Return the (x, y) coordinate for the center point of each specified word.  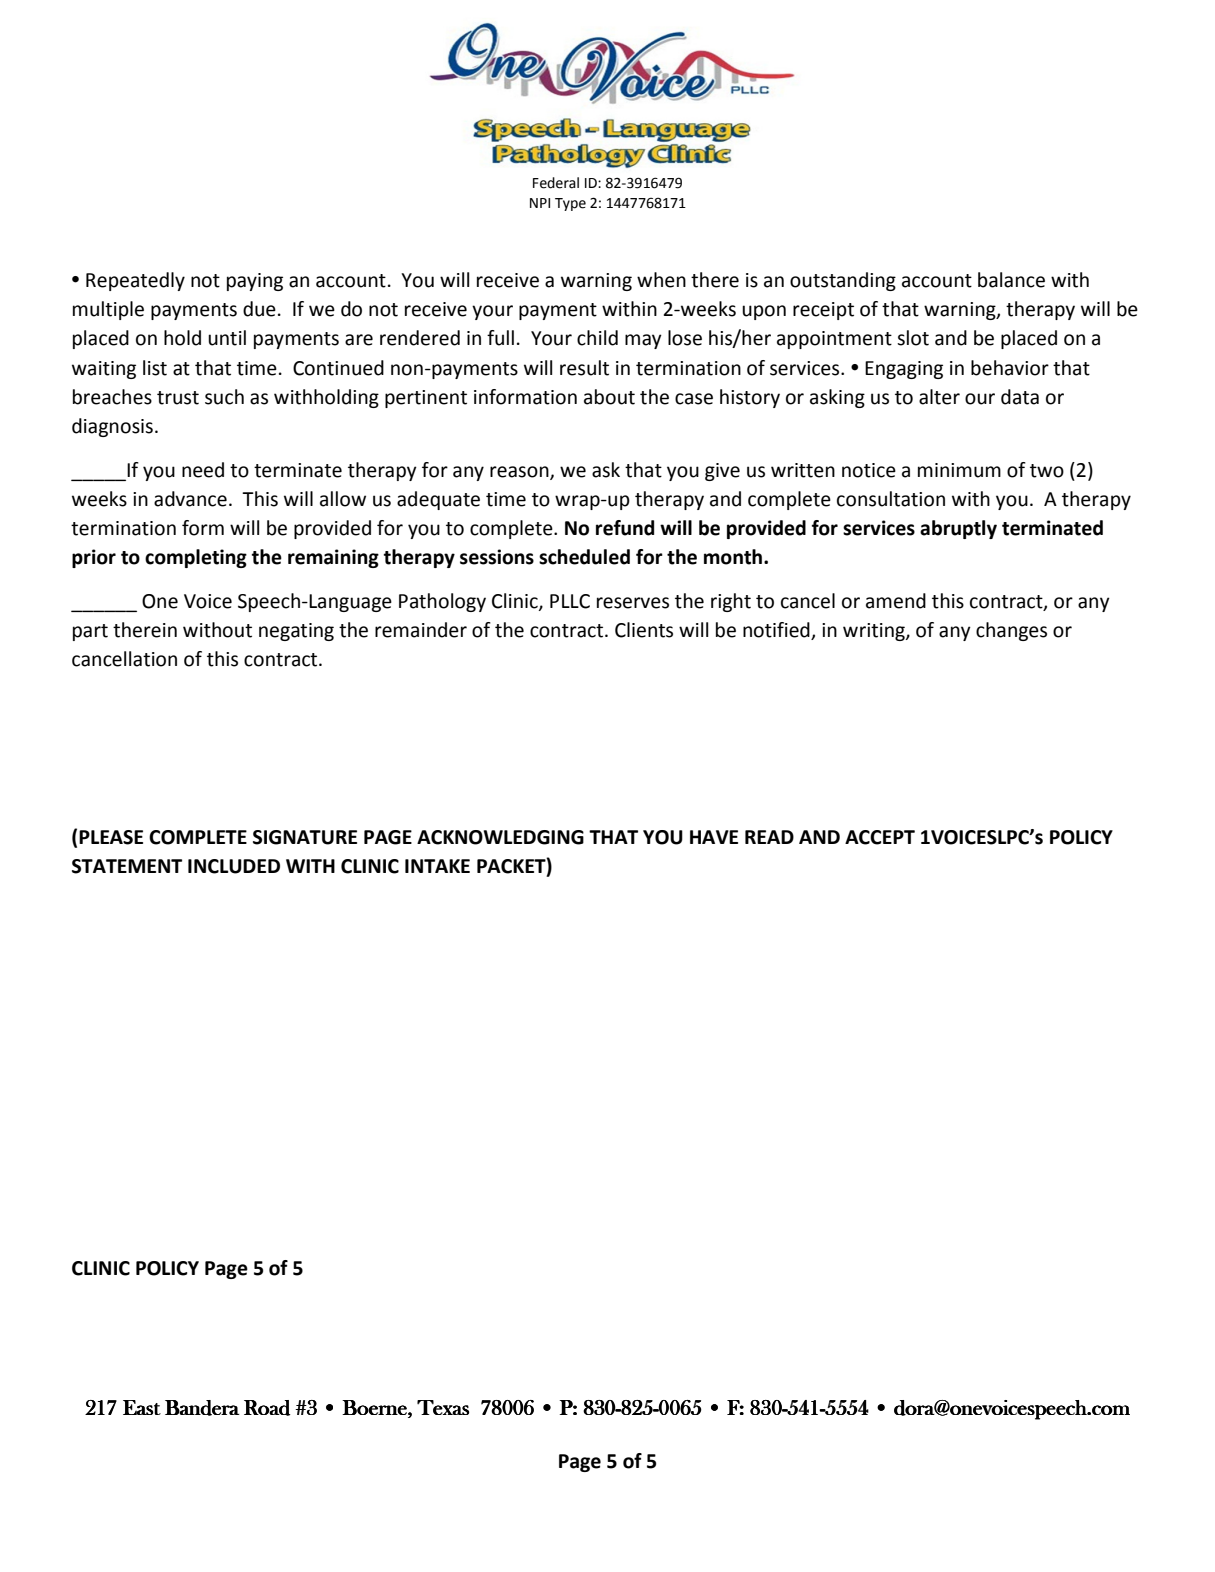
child (597, 338)
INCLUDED (234, 866)
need (203, 470)
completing (196, 558)
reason (520, 473)
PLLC (570, 601)
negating (296, 632)
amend (896, 601)
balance (1011, 280)
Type (570, 204)
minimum (959, 470)
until (227, 338)
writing (875, 632)
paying (255, 282)
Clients (644, 630)
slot (913, 338)
